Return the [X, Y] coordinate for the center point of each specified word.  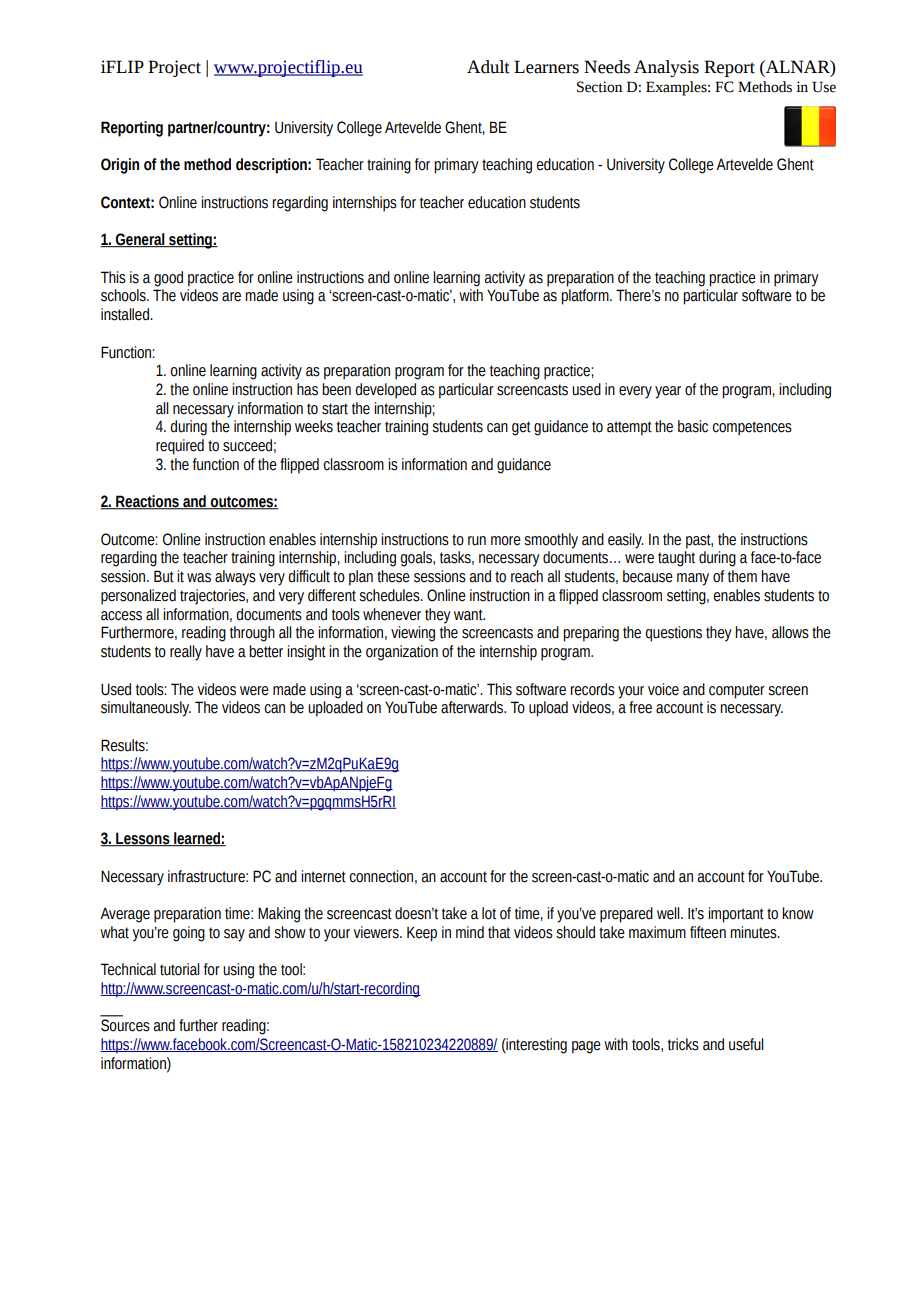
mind [470, 932]
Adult [488, 67]
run [477, 541]
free [640, 707]
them [742, 576]
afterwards [473, 707]
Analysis [666, 68]
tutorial [180, 969]
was [199, 578]
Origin [120, 166]
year [668, 392]
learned [197, 839]
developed [385, 391]
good [168, 279]
